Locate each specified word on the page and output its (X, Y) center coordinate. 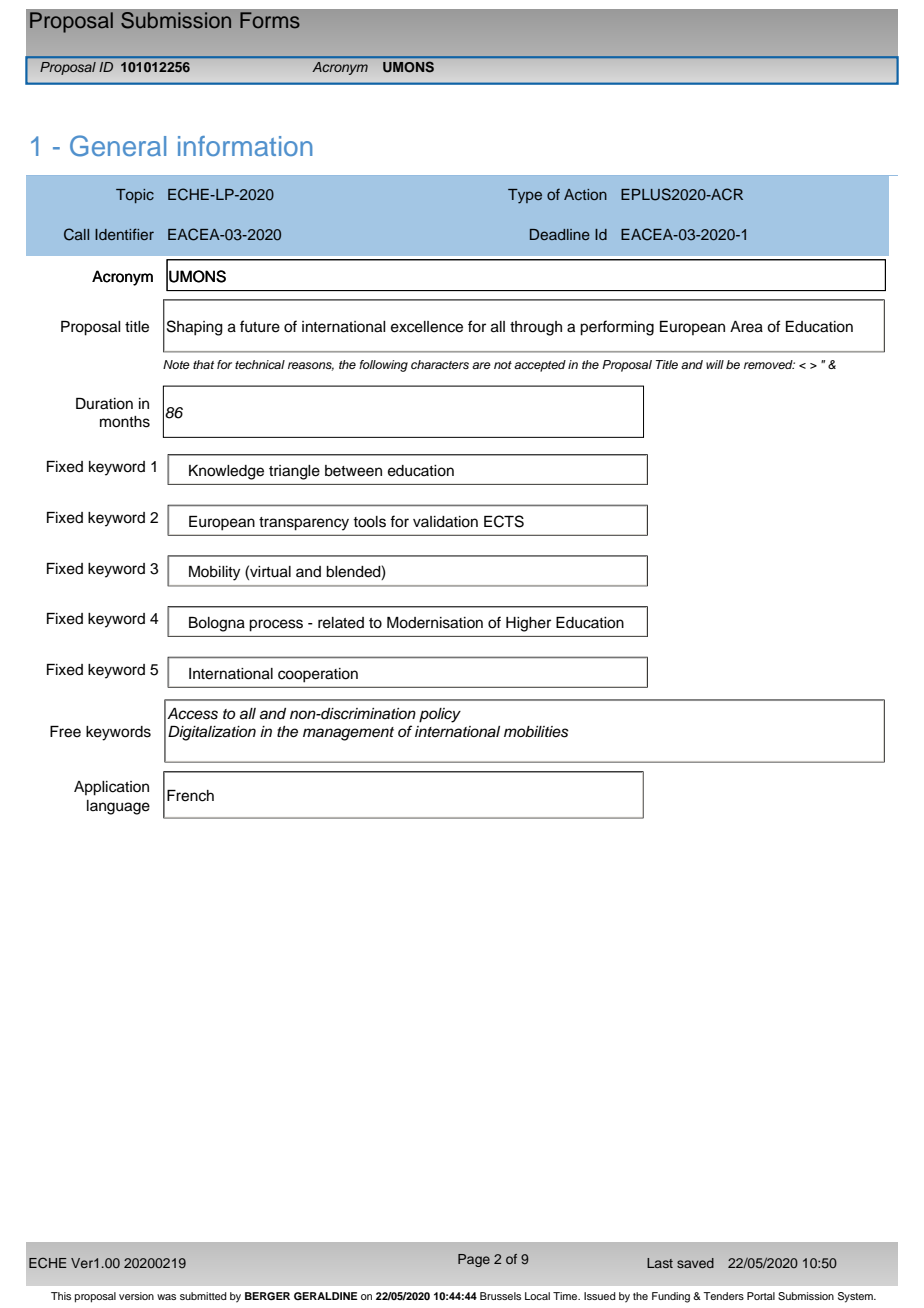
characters (440, 364)
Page (474, 1260)
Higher (528, 624)
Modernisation (435, 623)
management (348, 734)
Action (585, 194)
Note (176, 364)
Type (525, 196)
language (118, 807)
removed (769, 364)
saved (695, 1263)
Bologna (217, 624)
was (166, 1297)
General (118, 146)
